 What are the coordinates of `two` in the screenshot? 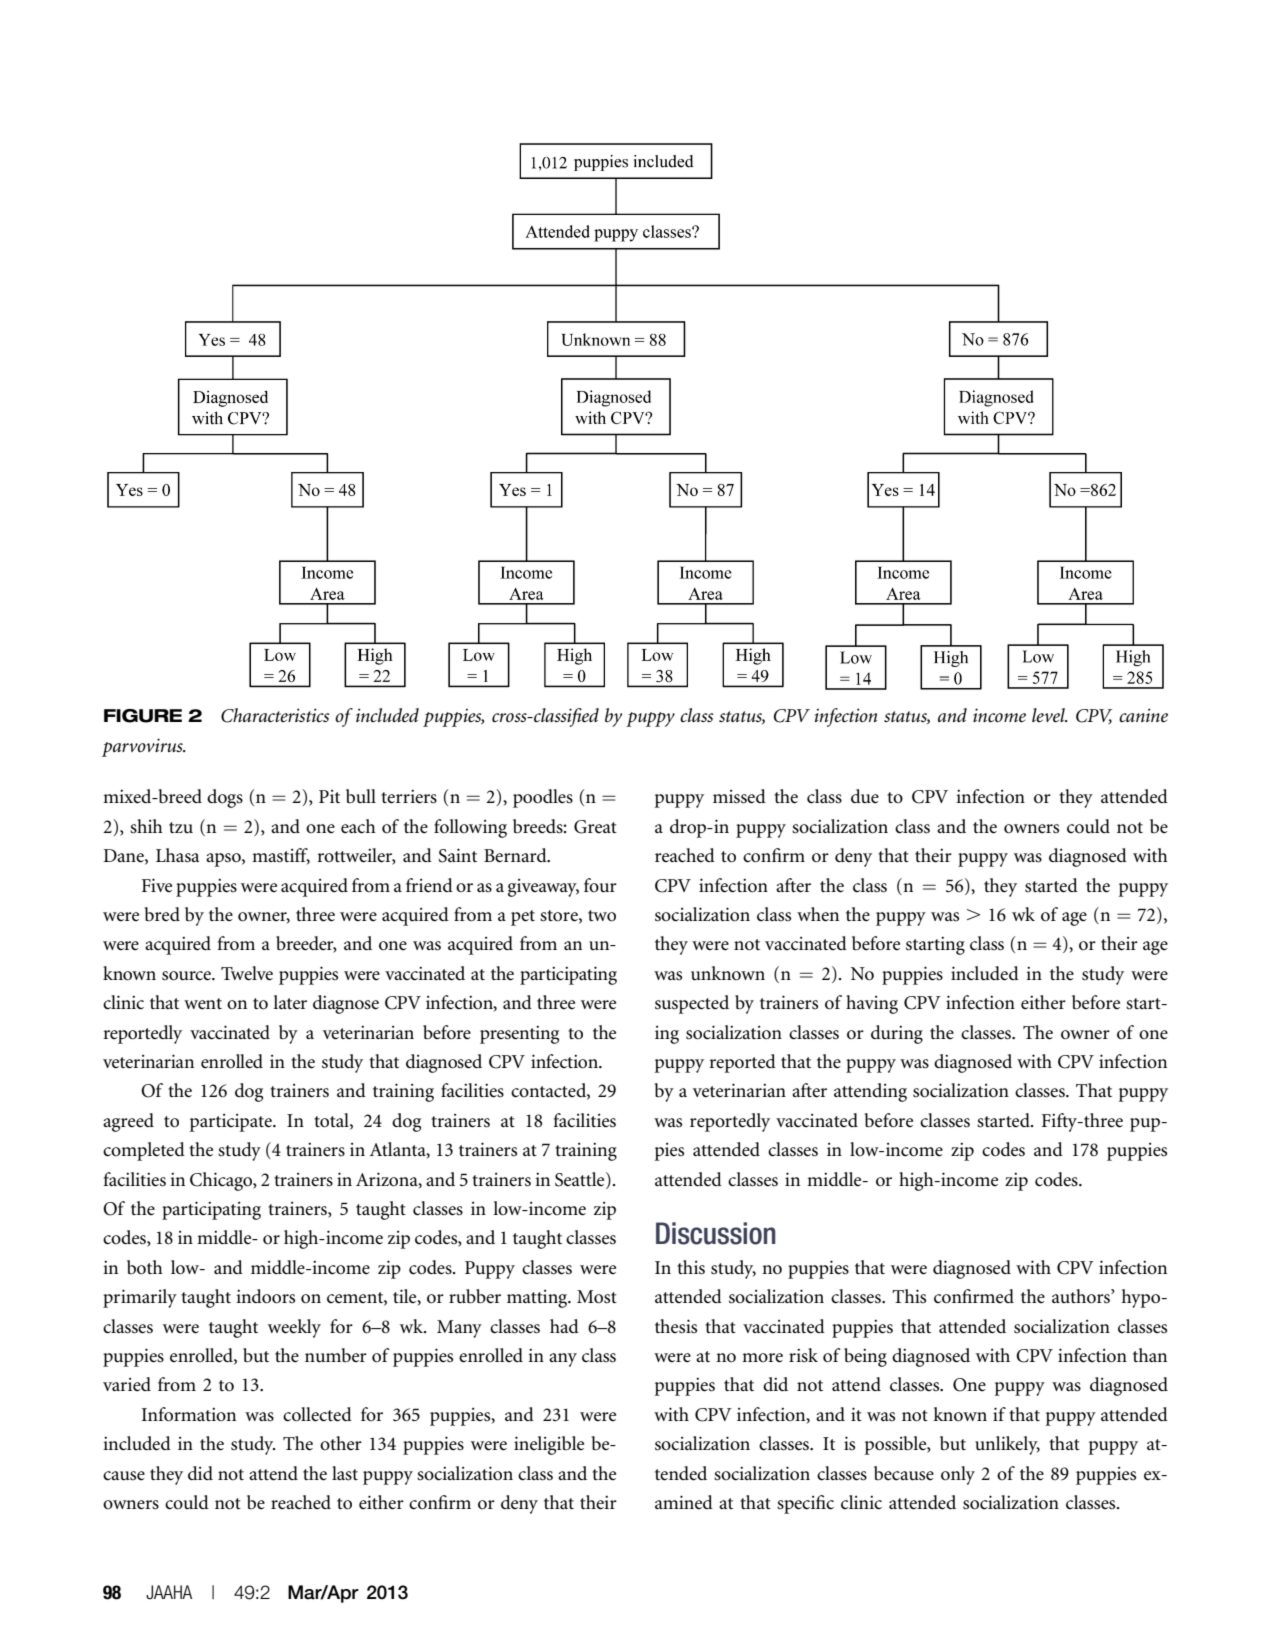 It's located at (602, 916).
